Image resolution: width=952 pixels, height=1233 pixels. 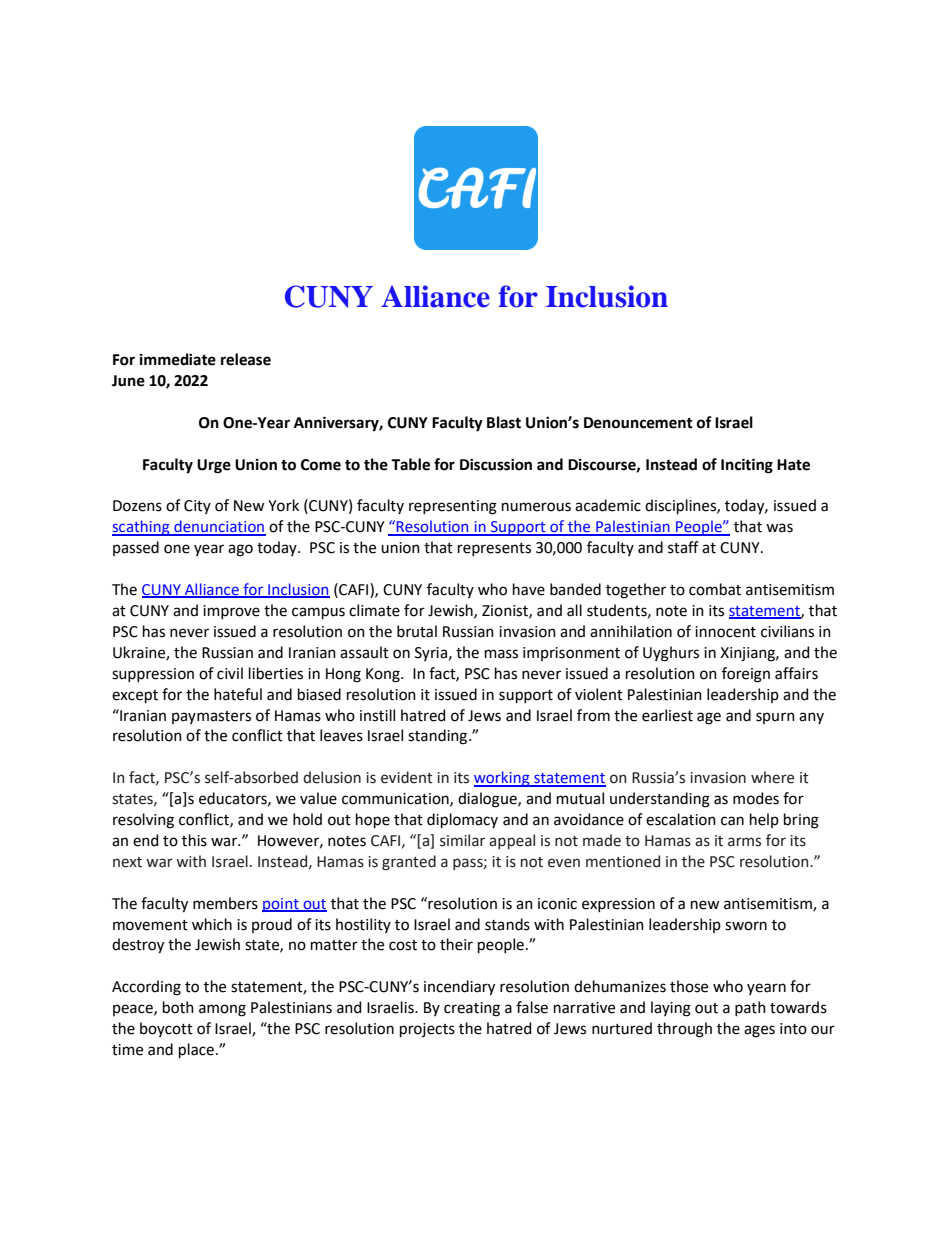 I want to click on instill, so click(x=377, y=715).
